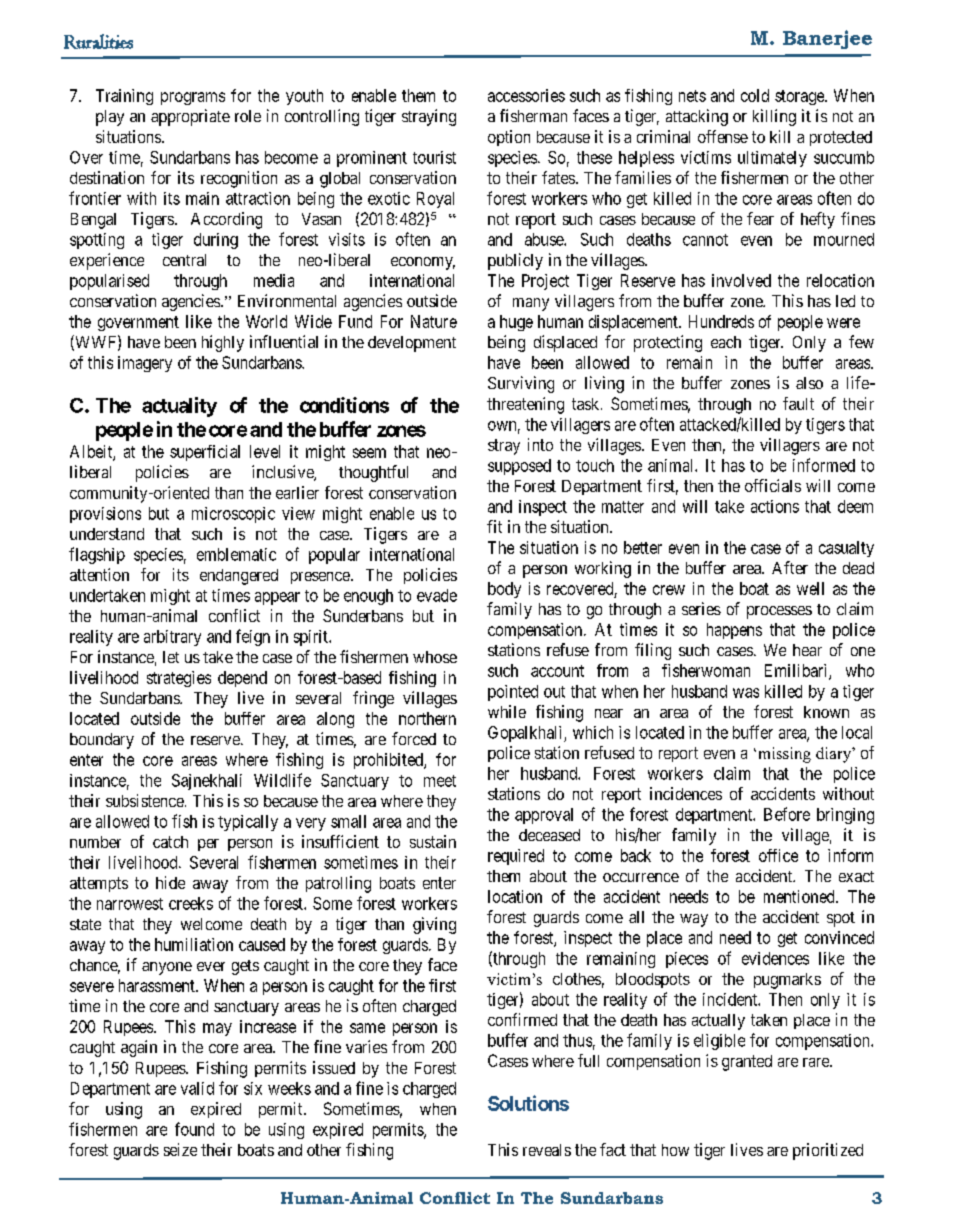 The height and width of the page is (1232, 975). Describe the element at coordinates (193, 98) in the page. I see `programs` at that location.
